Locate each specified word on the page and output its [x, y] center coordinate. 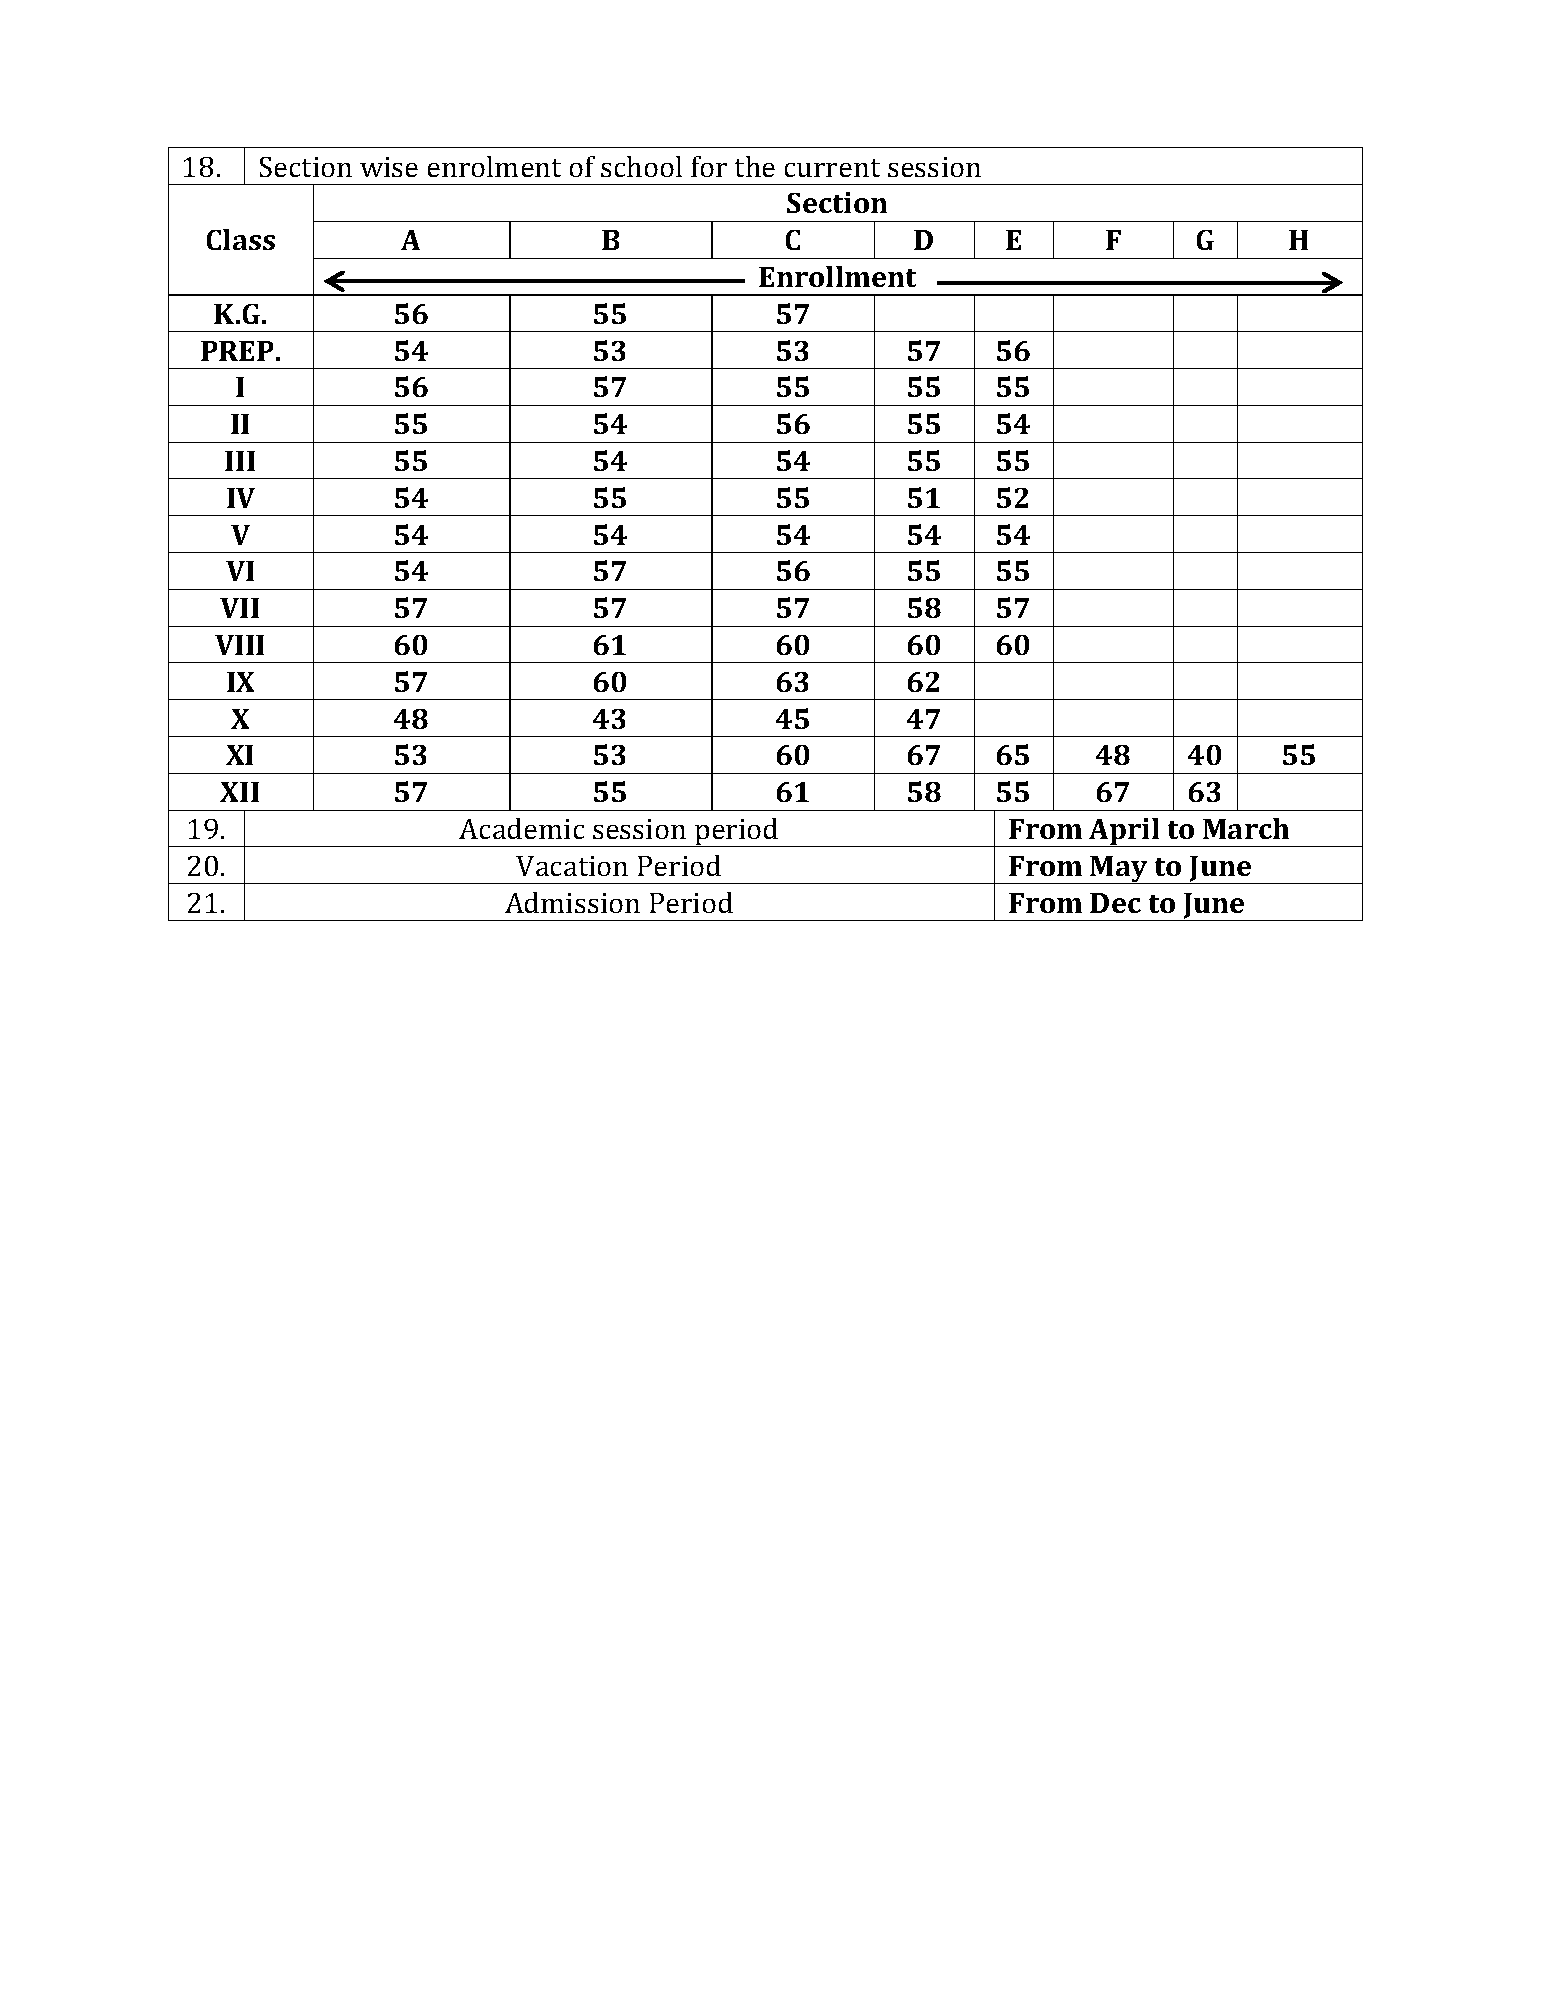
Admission [572, 902]
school [641, 166]
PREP [237, 351]
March [1246, 828]
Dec [1115, 903]
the [755, 166]
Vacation [572, 866]
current [832, 168]
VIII [239, 645]
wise [389, 167]
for [709, 166]
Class [241, 239]
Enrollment [837, 276]
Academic [521, 828]
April [1124, 832]
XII [239, 792]
